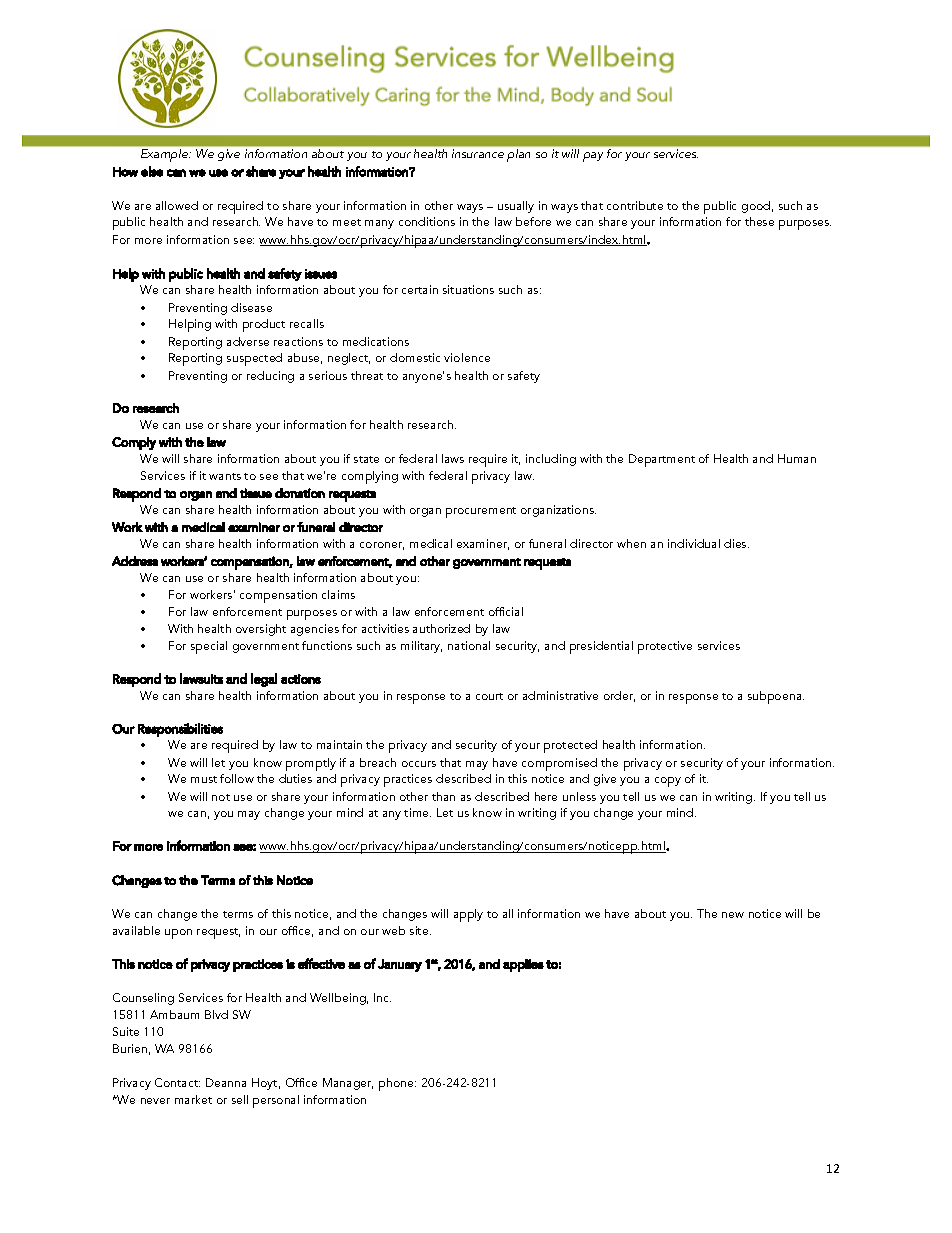 The height and width of the screenshot is (1233, 952). What do you see at coordinates (759, 221) in the screenshot?
I see `these` at bounding box center [759, 221].
